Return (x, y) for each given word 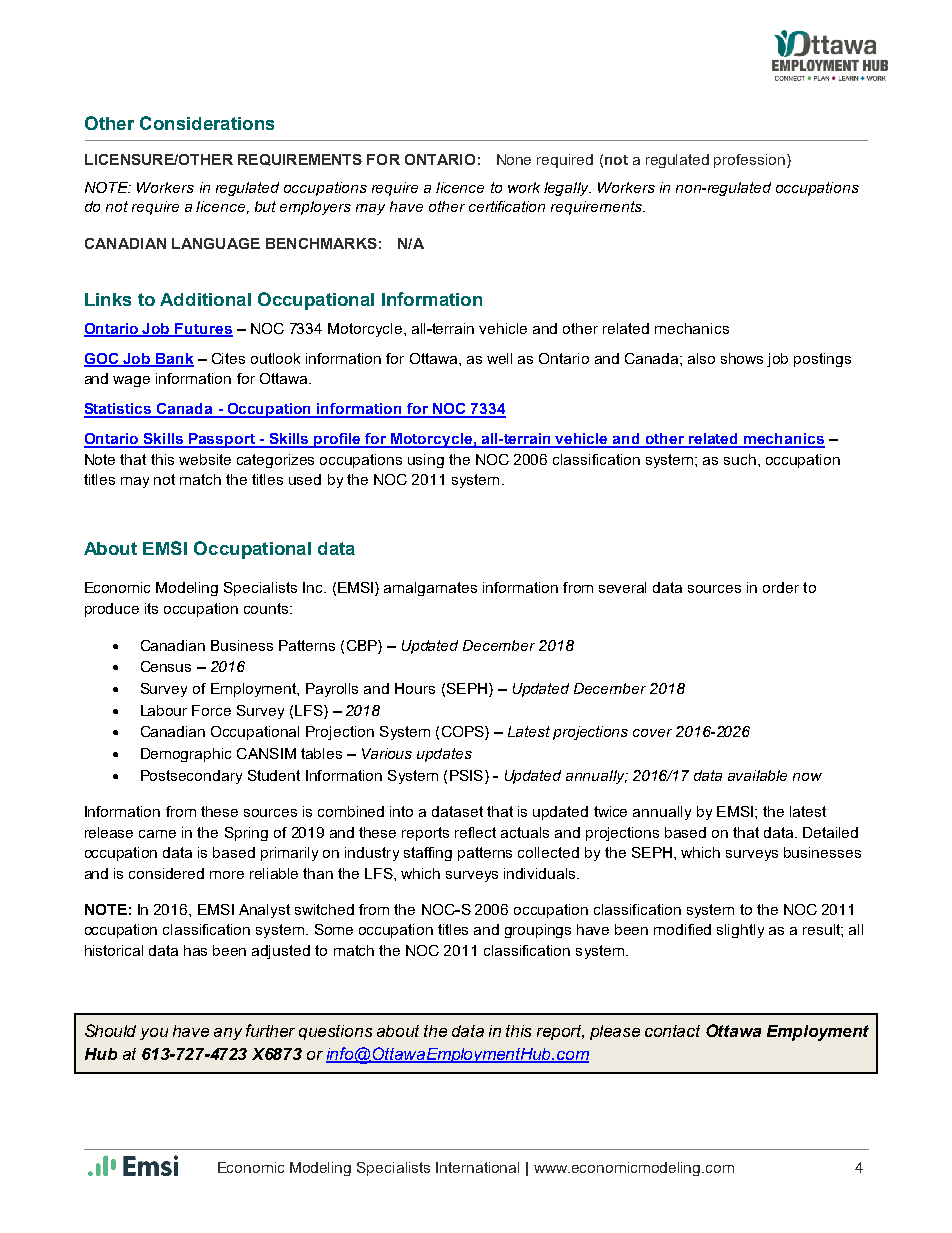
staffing (428, 854)
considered (166, 873)
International (477, 1167)
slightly (740, 931)
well (499, 358)
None (514, 159)
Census (166, 666)
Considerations (207, 123)
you (154, 1034)
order (781, 587)
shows (742, 358)
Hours (415, 688)
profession (749, 161)
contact (672, 1031)
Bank (174, 359)
